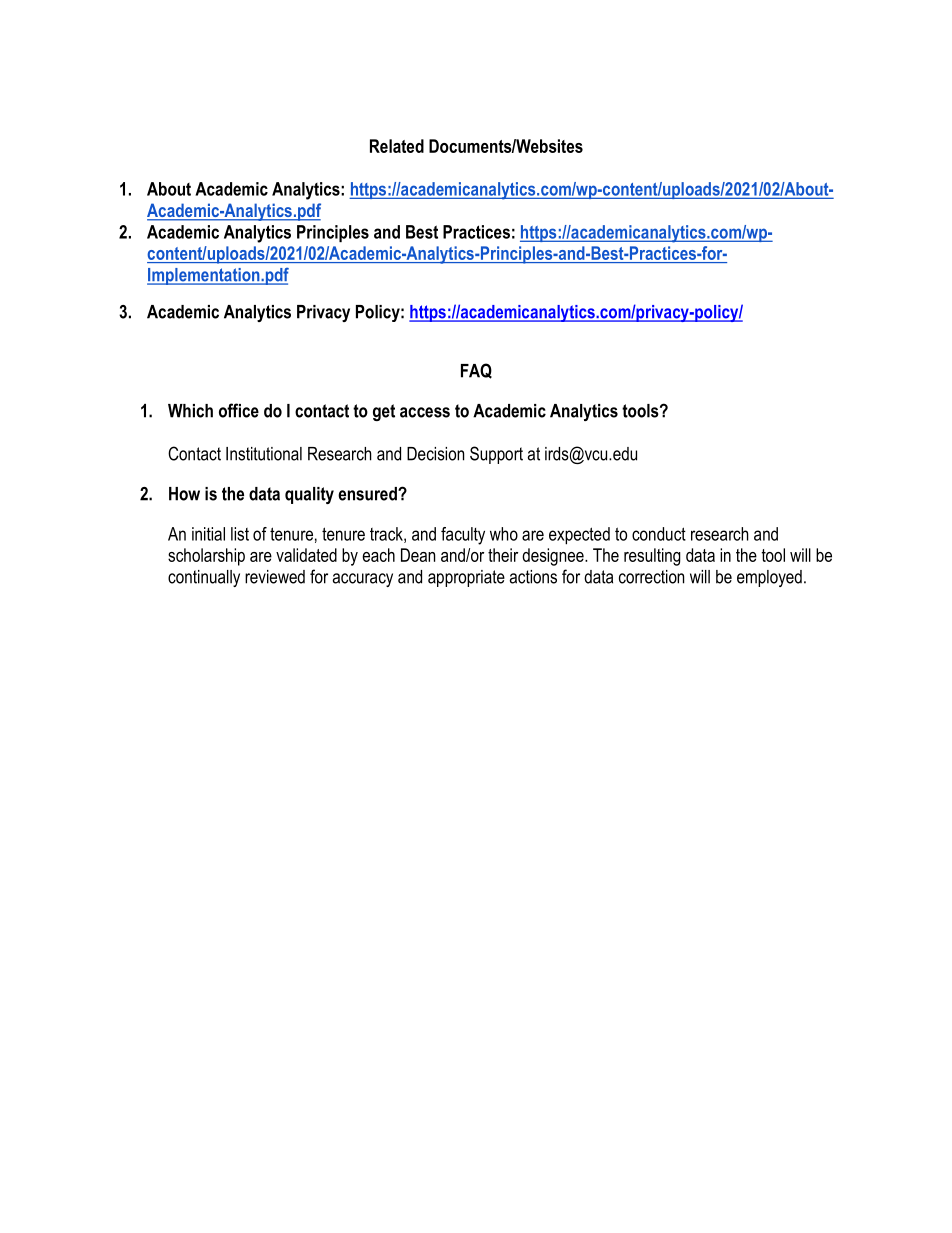  Describe the element at coordinates (476, 371) in the page. I see `FAQ` at that location.
